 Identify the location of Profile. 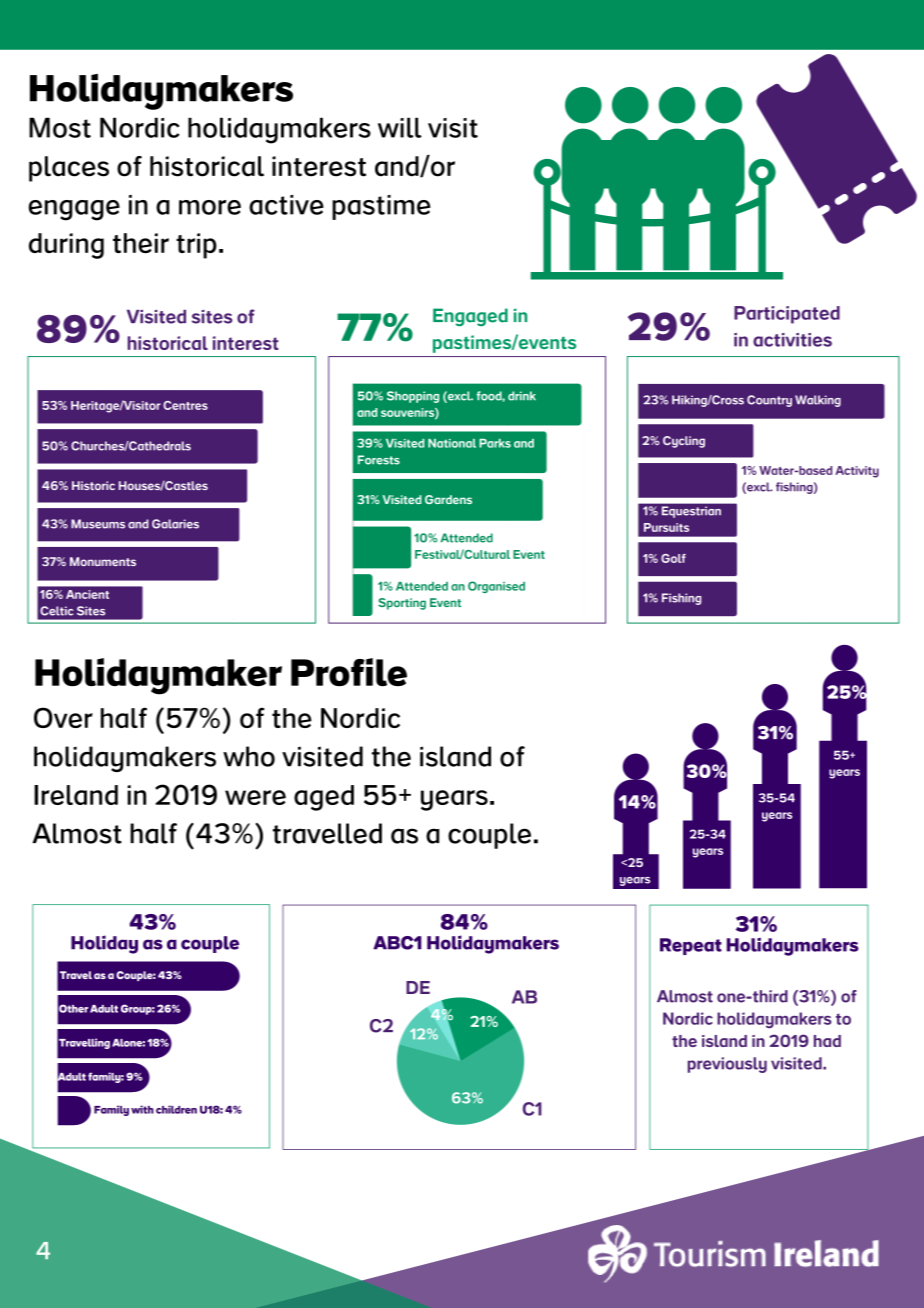
(349, 672).
